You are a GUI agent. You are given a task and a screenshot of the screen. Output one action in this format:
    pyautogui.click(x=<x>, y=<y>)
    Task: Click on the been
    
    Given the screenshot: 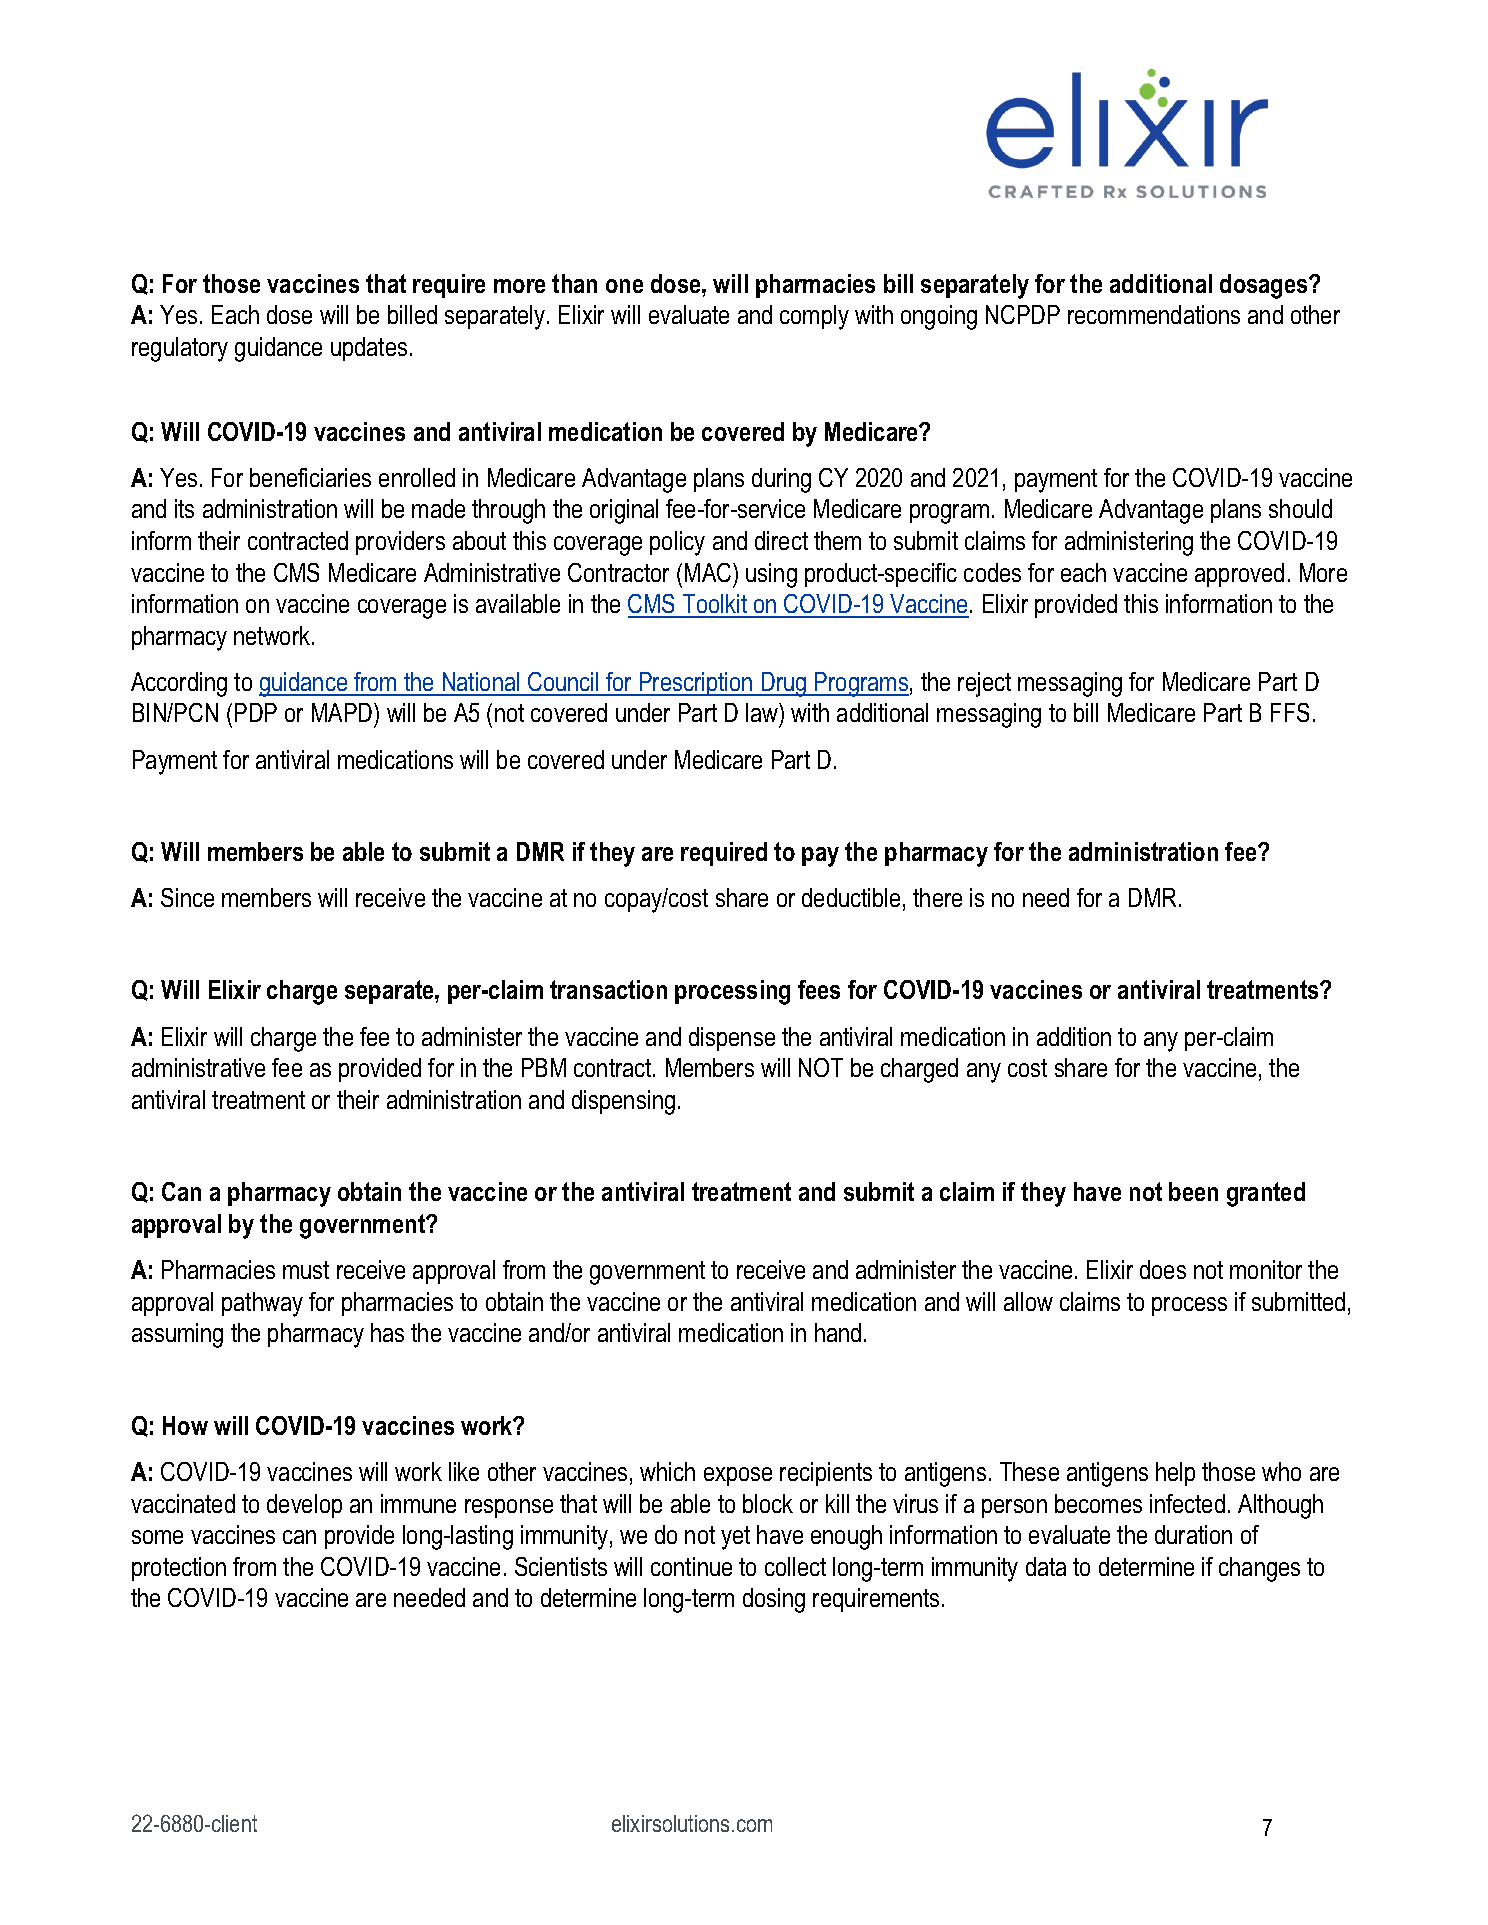 What is the action you would take?
    pyautogui.click(x=1193, y=1191)
